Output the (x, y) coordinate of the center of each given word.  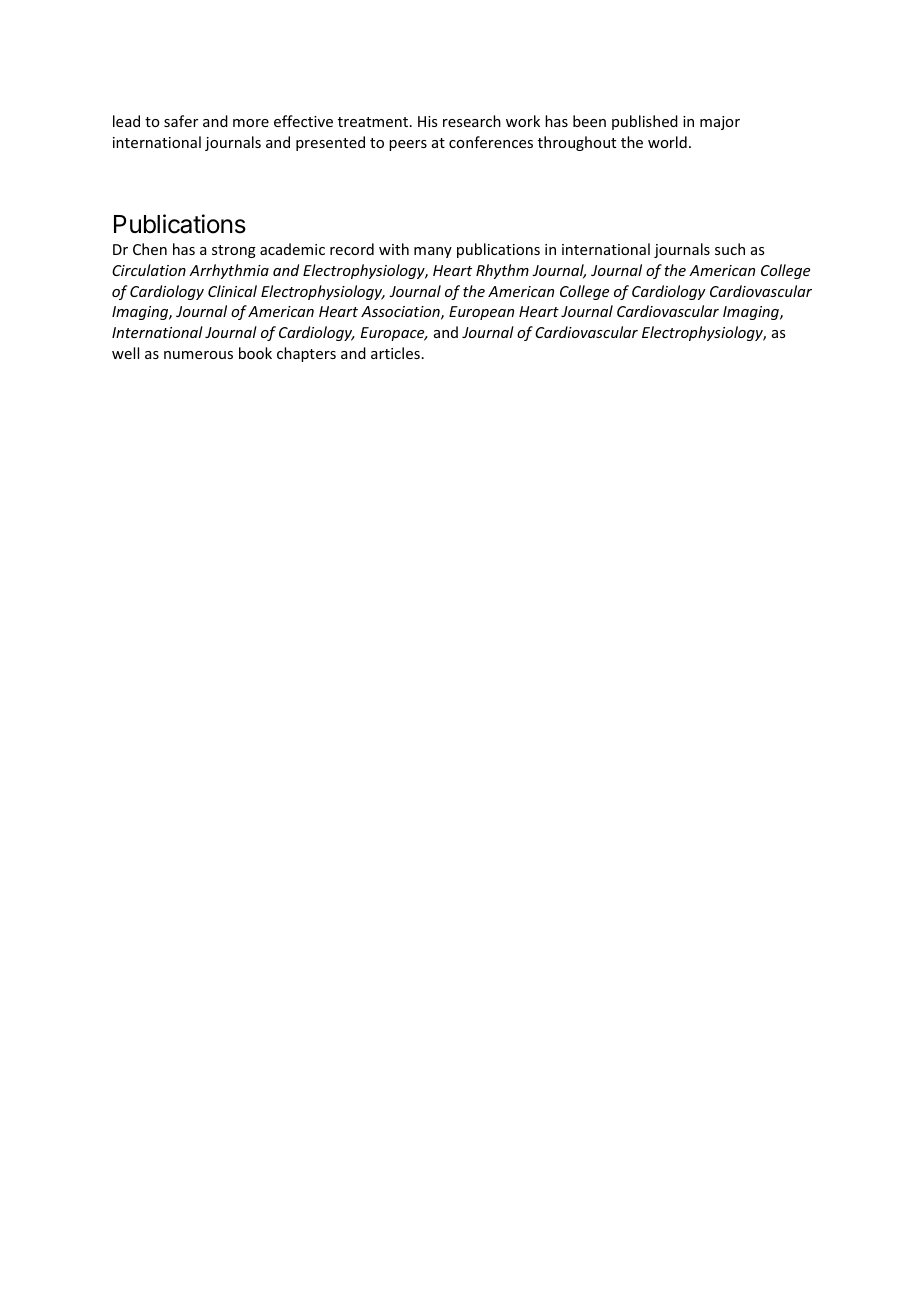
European (481, 313)
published (645, 122)
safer (181, 121)
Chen (150, 249)
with (394, 249)
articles (395, 353)
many (433, 252)
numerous (198, 355)
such (730, 249)
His (427, 121)
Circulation (149, 270)
